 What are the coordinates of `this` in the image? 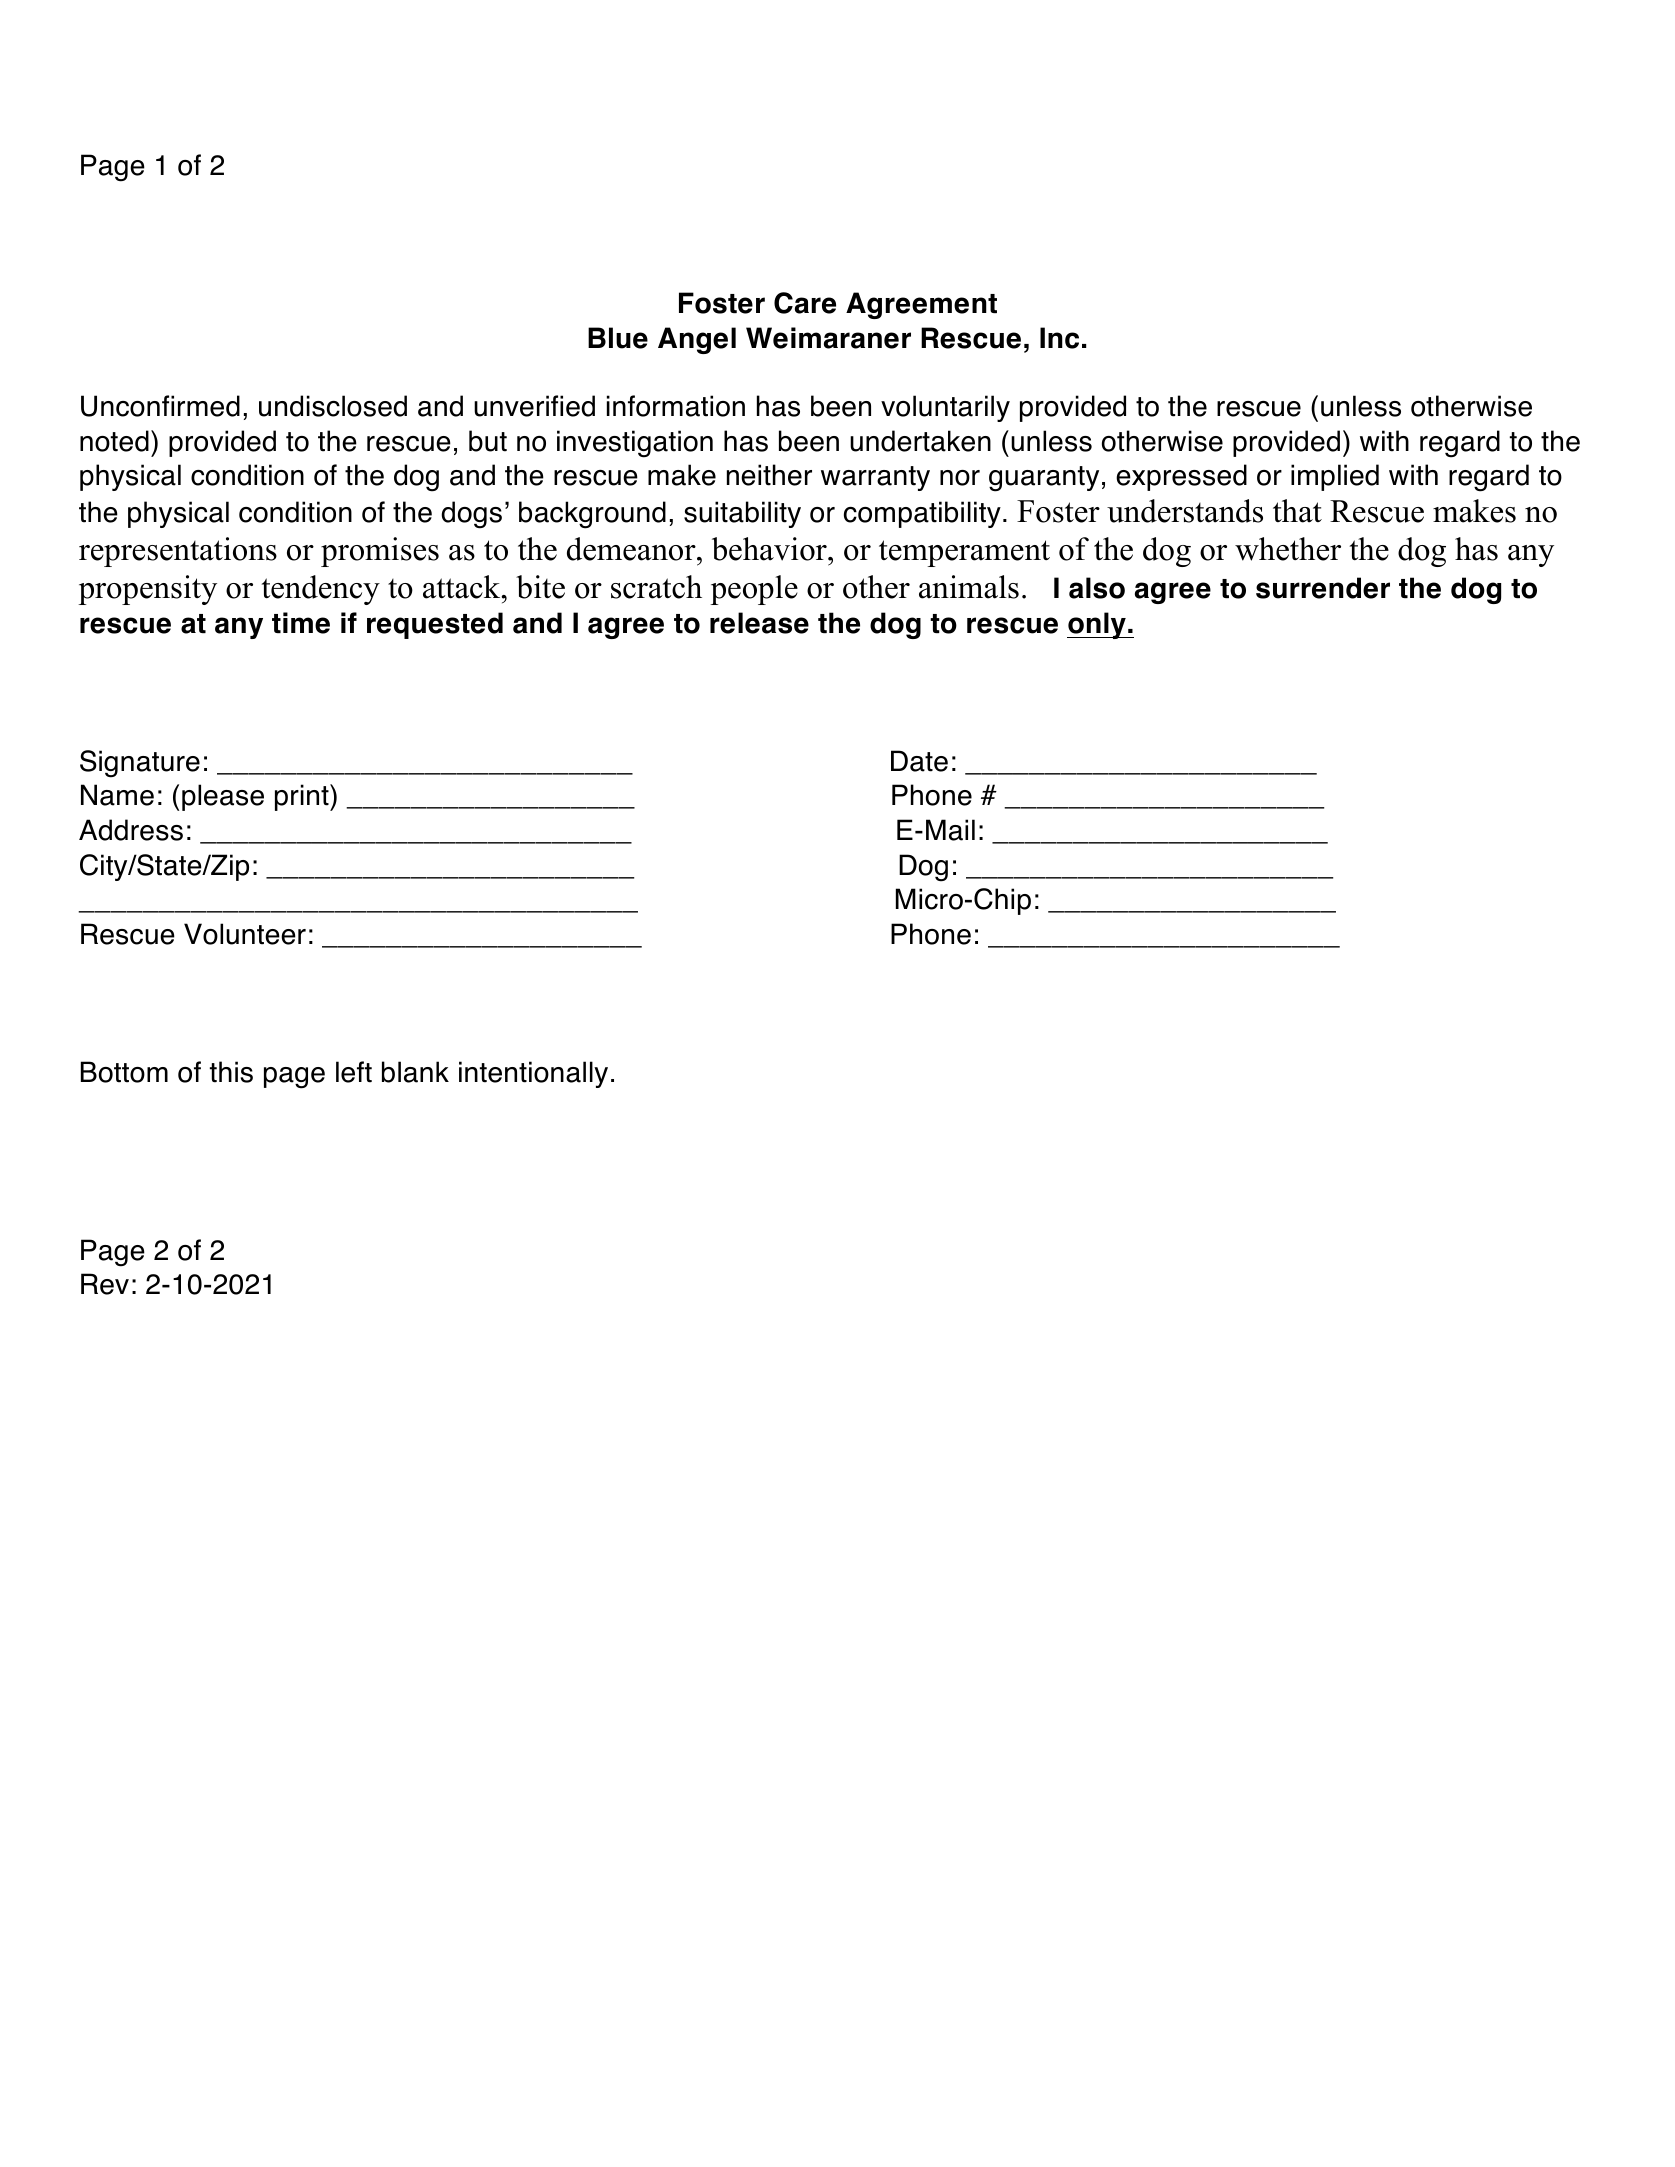 It's located at (231, 1072).
